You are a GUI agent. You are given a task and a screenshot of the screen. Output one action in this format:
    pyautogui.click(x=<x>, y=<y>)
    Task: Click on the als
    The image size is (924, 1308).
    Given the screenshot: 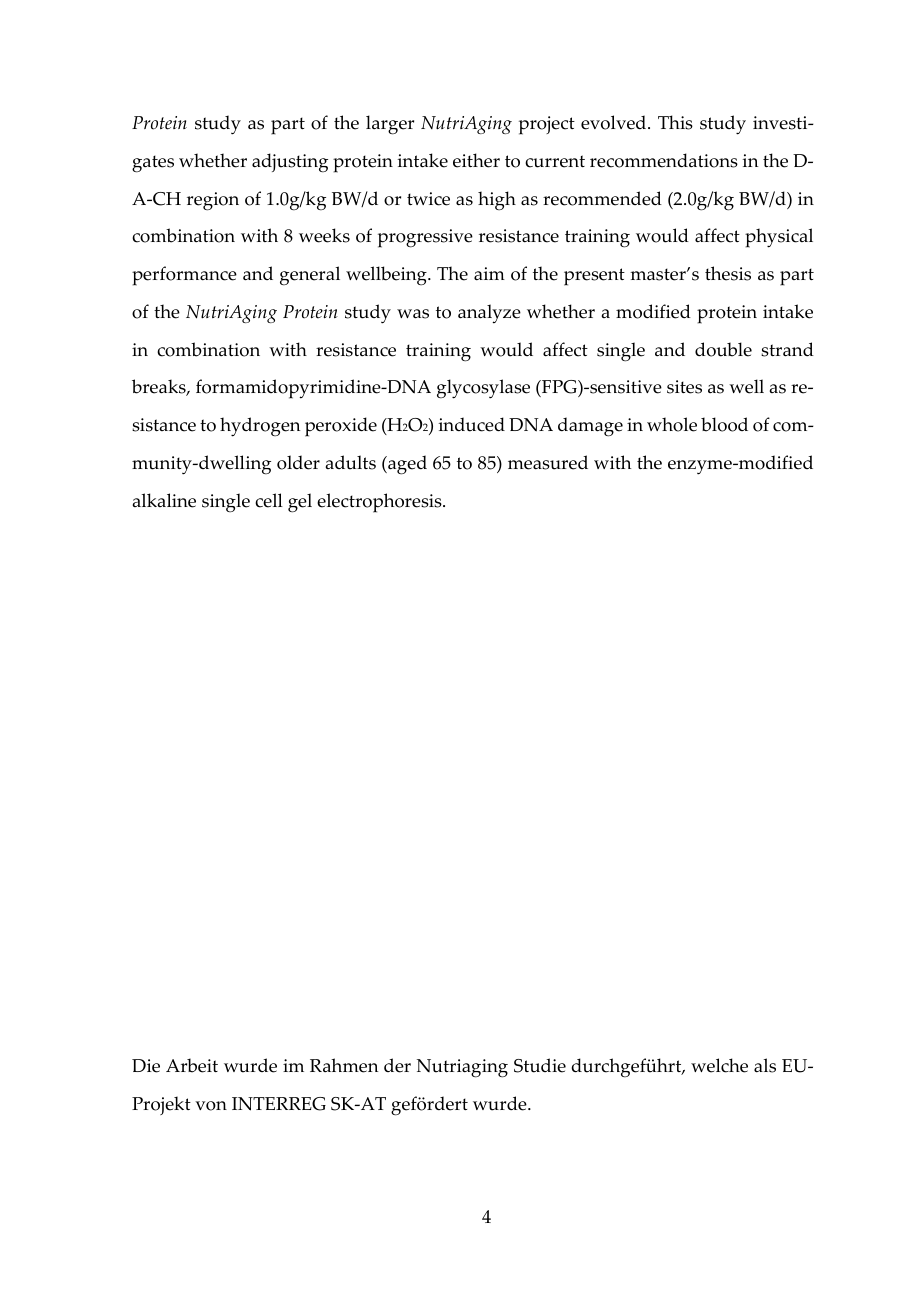 What is the action you would take?
    pyautogui.click(x=765, y=1065)
